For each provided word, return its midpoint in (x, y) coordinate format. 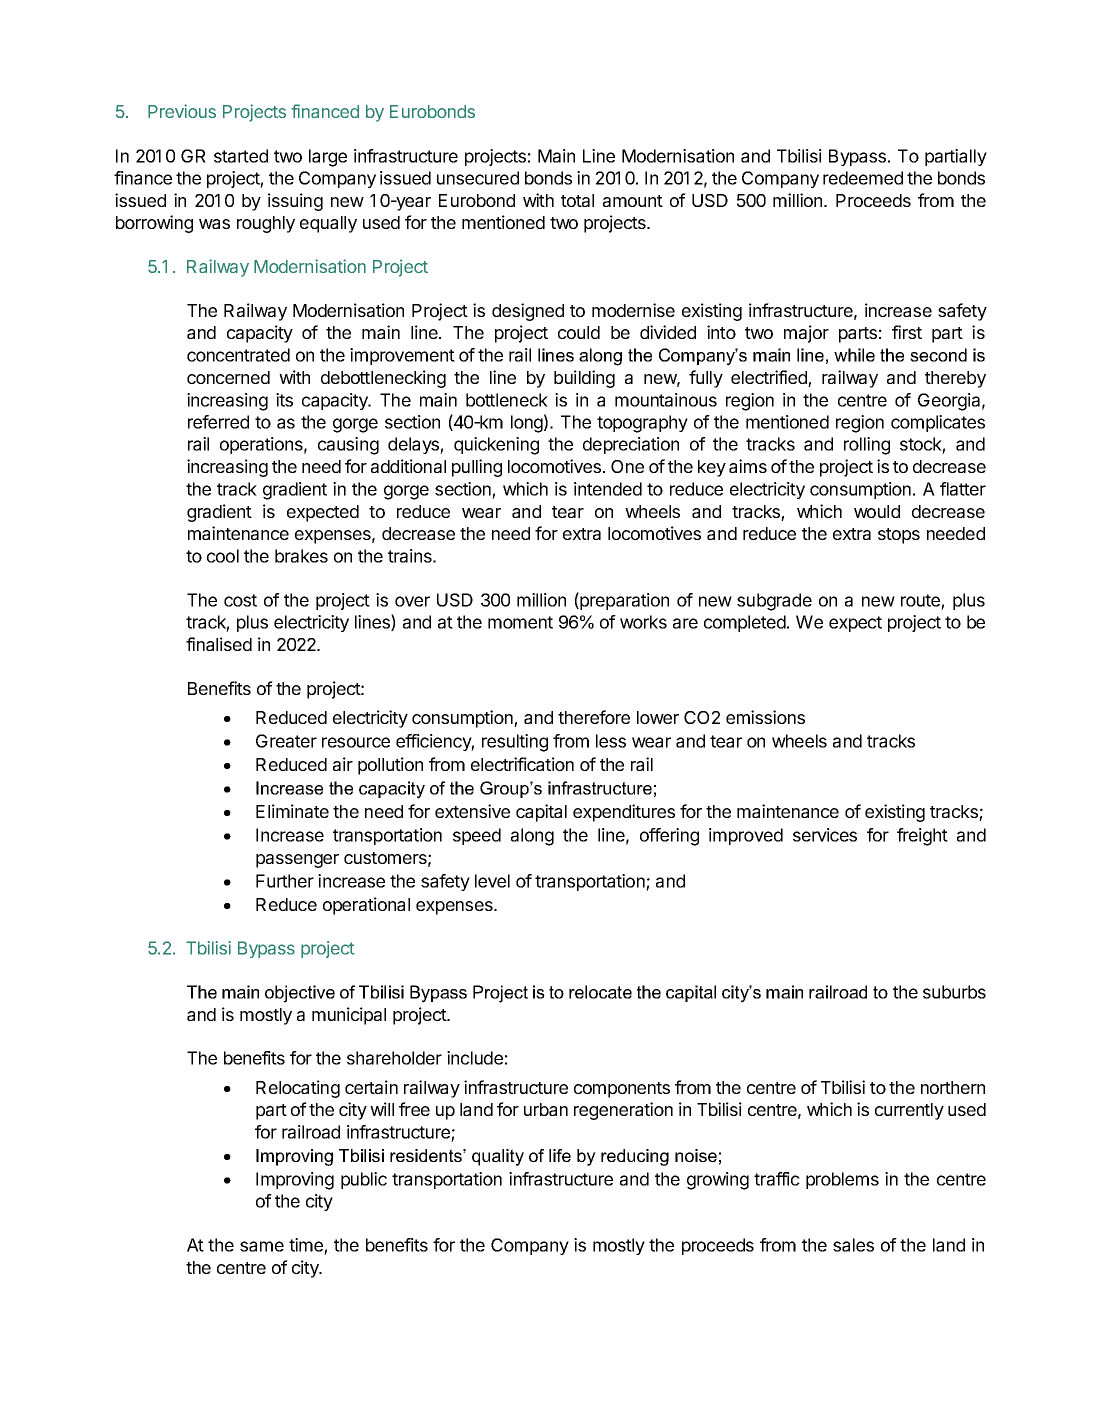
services (825, 835)
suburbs (954, 992)
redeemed (863, 178)
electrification (522, 764)
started (241, 156)
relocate (600, 992)
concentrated (238, 355)
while (854, 355)
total (577, 200)
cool (223, 556)
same (262, 1246)
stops (899, 536)
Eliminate (292, 811)
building (584, 379)
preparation (623, 601)
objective (300, 994)
